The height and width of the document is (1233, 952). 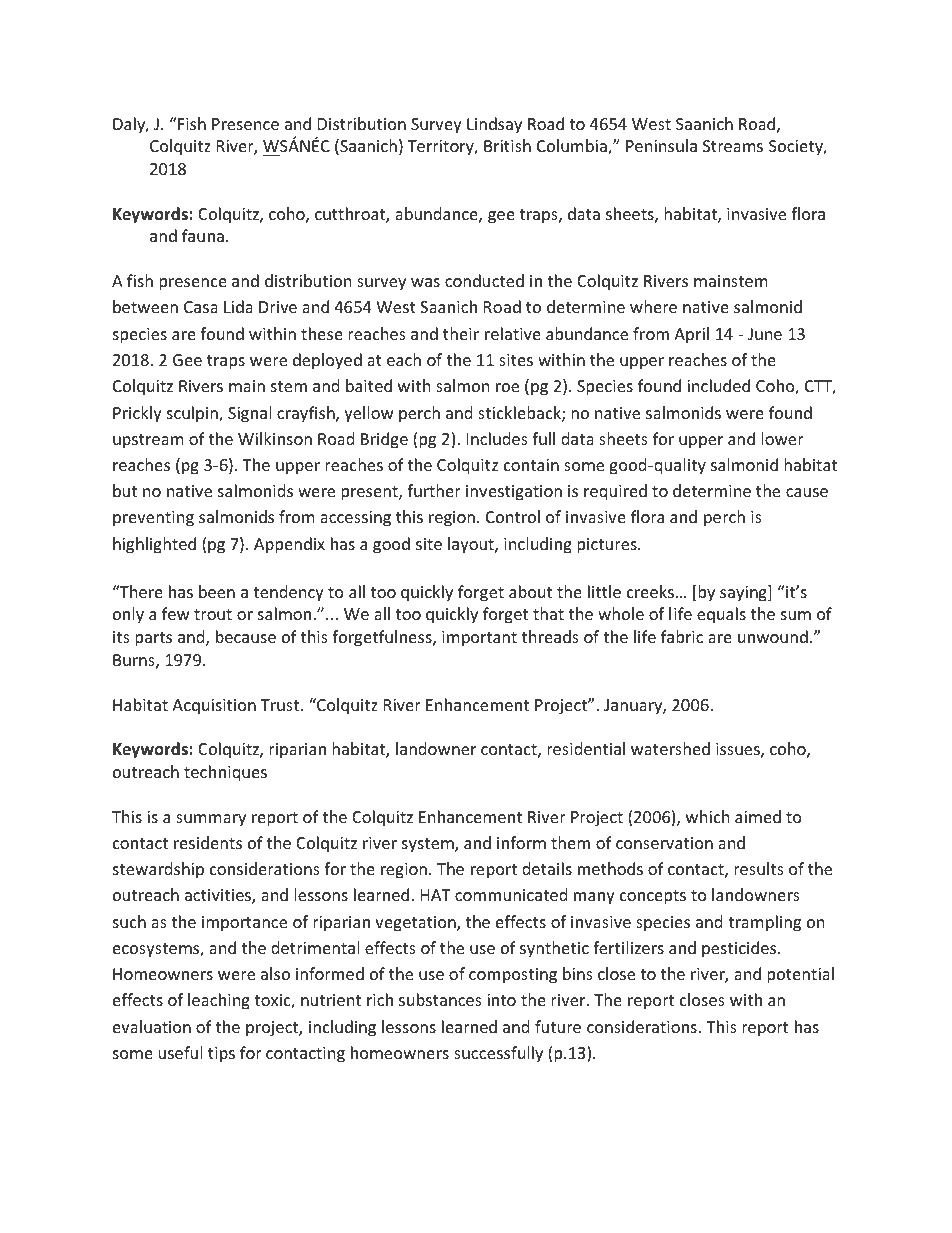 What do you see at coordinates (733, 146) in the document?
I see `Streams` at bounding box center [733, 146].
